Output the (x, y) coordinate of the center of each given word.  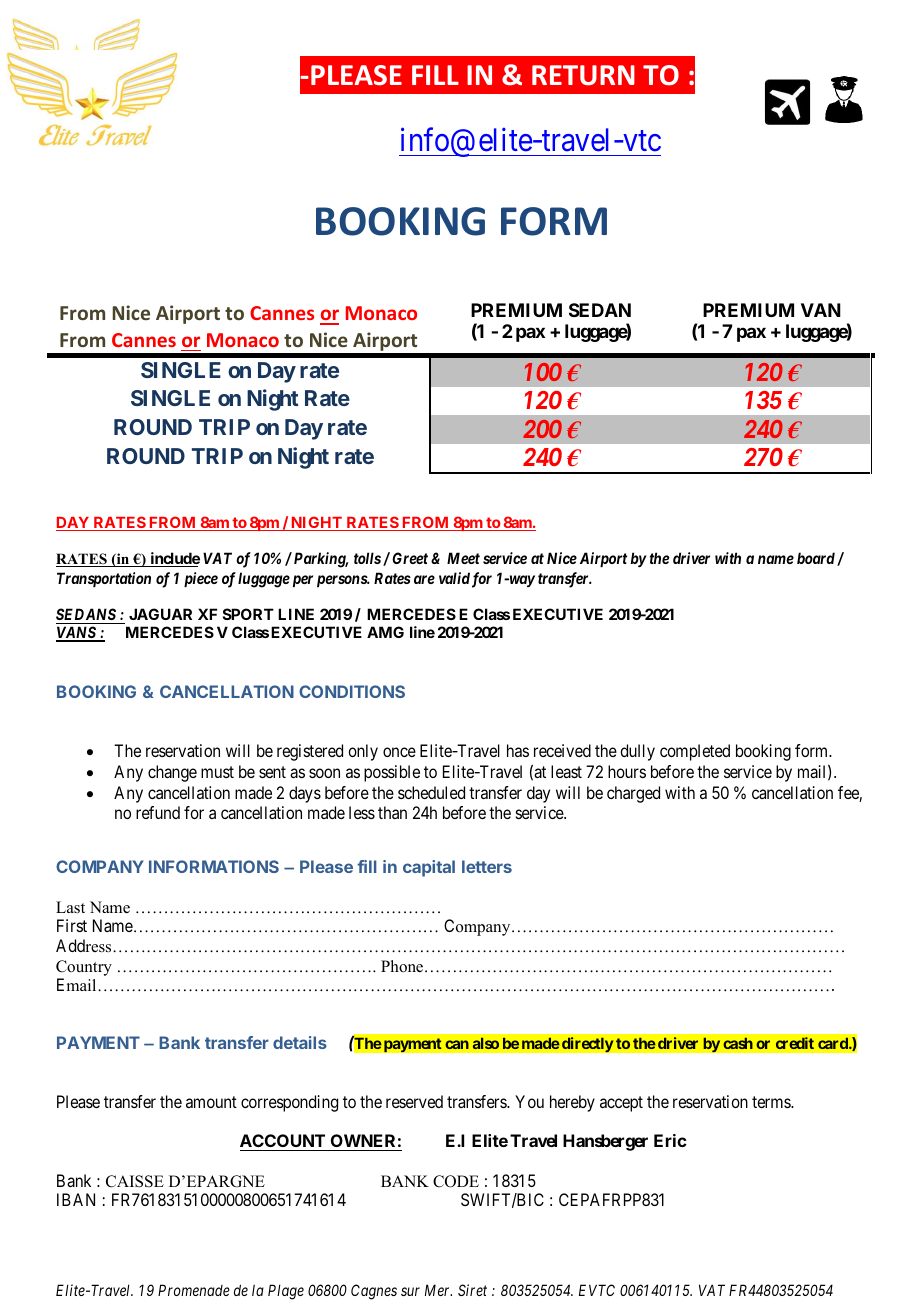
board (816, 558)
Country (84, 968)
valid (454, 578)
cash (738, 1043)
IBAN (76, 1199)
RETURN (583, 75)
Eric (670, 1140)
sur (410, 1291)
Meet (463, 558)
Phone (403, 966)
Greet (410, 558)
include (174, 559)
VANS (77, 634)
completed (695, 752)
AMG (385, 632)
